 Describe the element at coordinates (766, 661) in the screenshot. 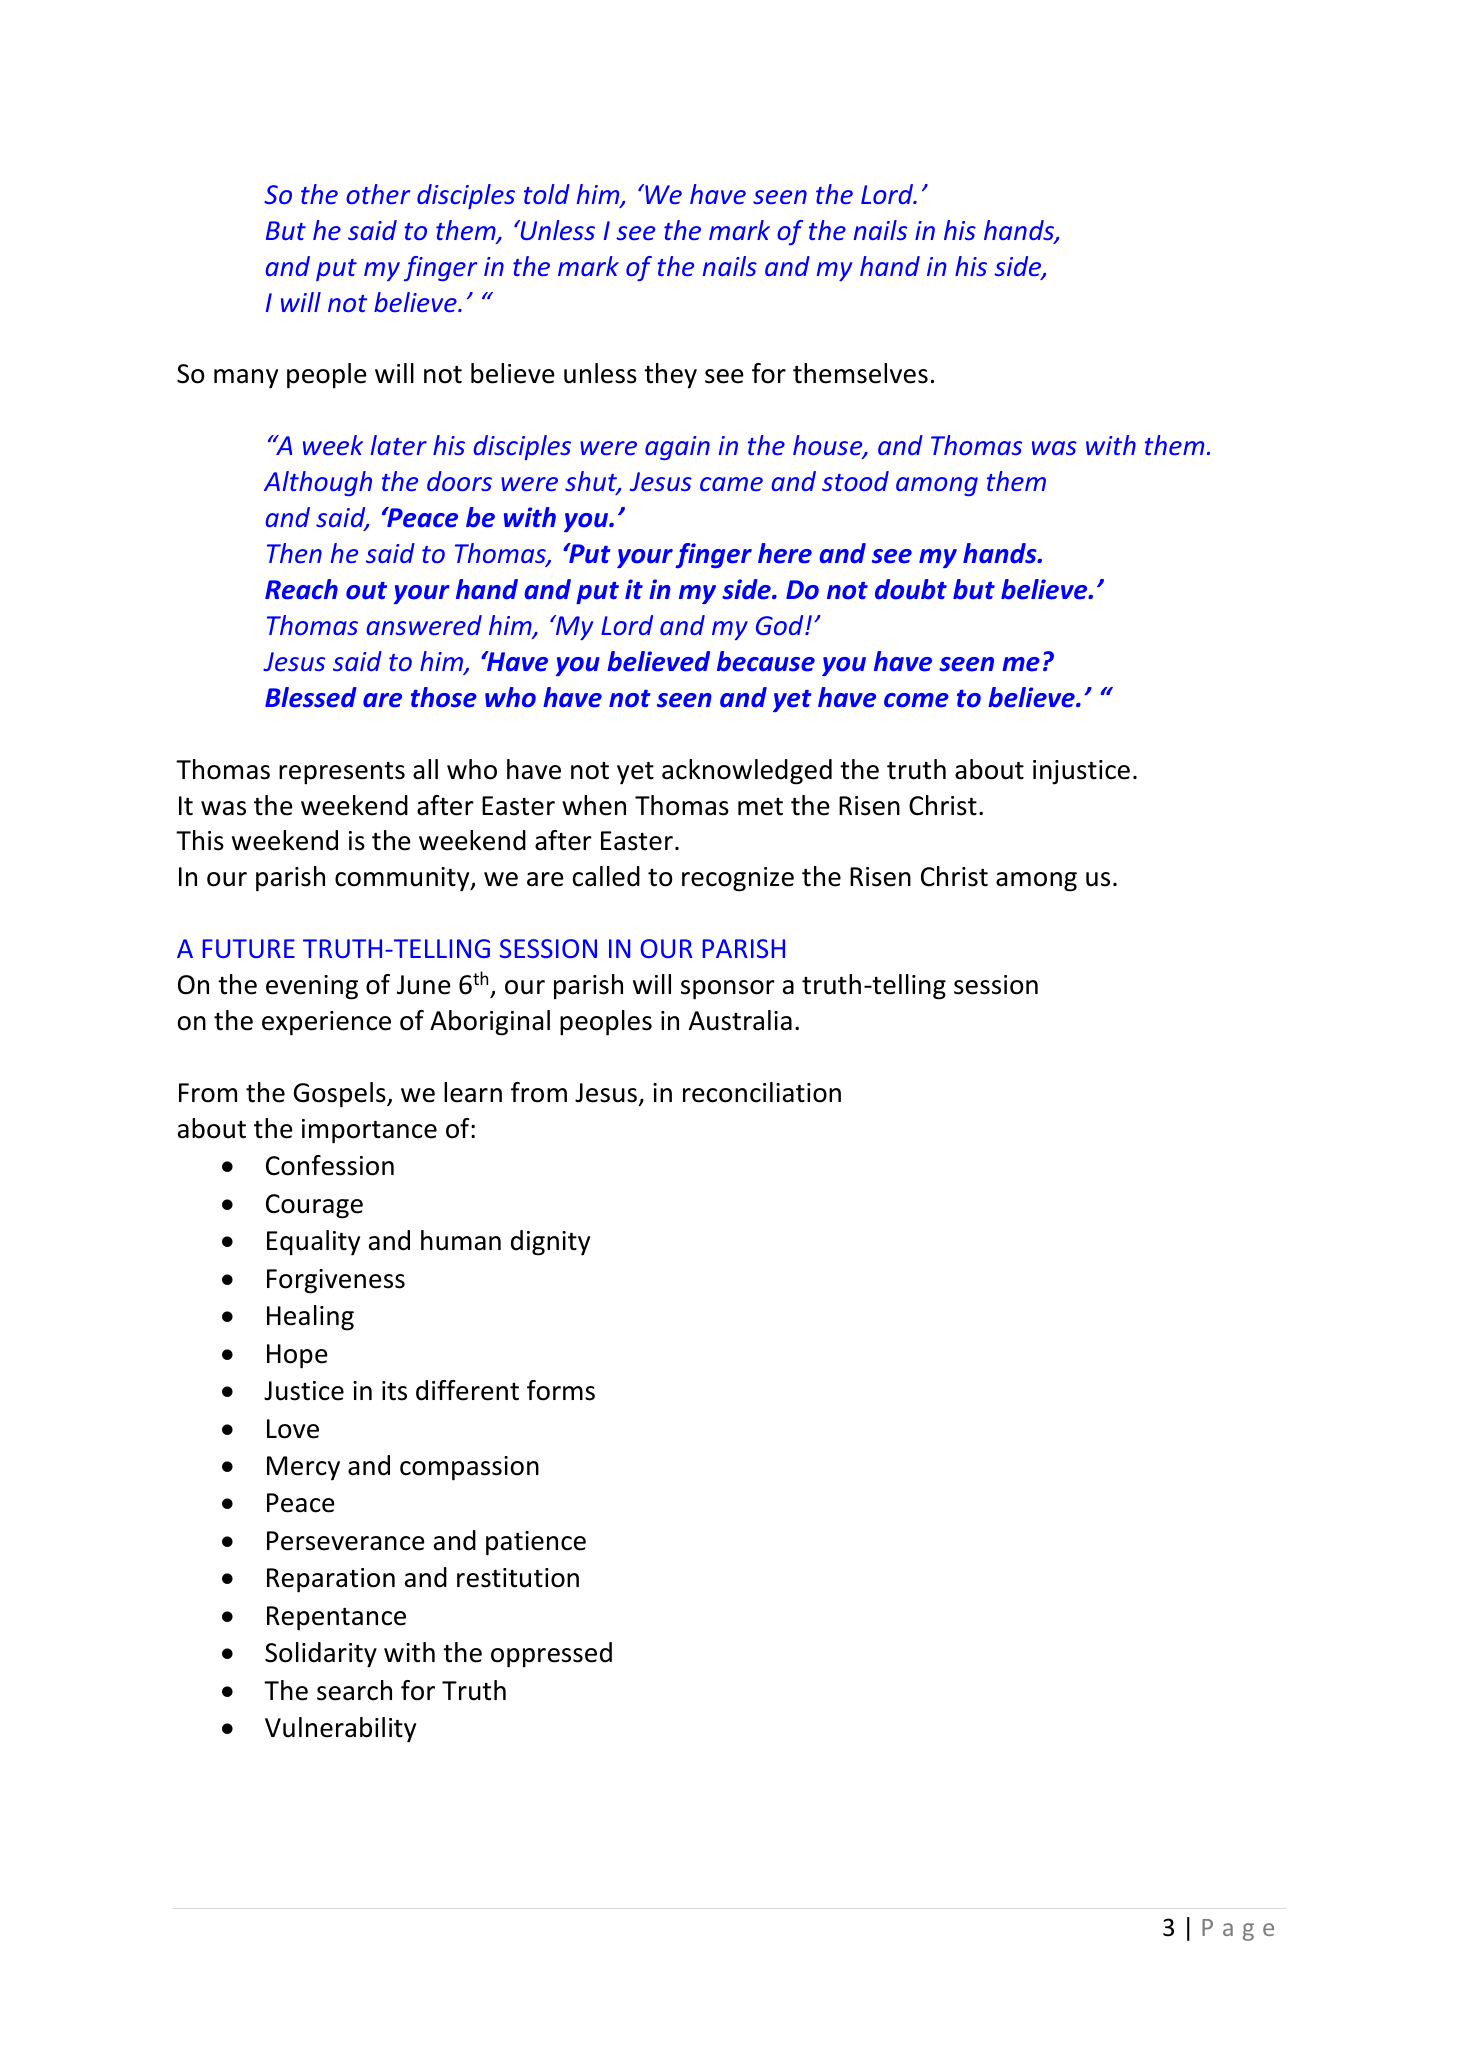

I see `because` at that location.
